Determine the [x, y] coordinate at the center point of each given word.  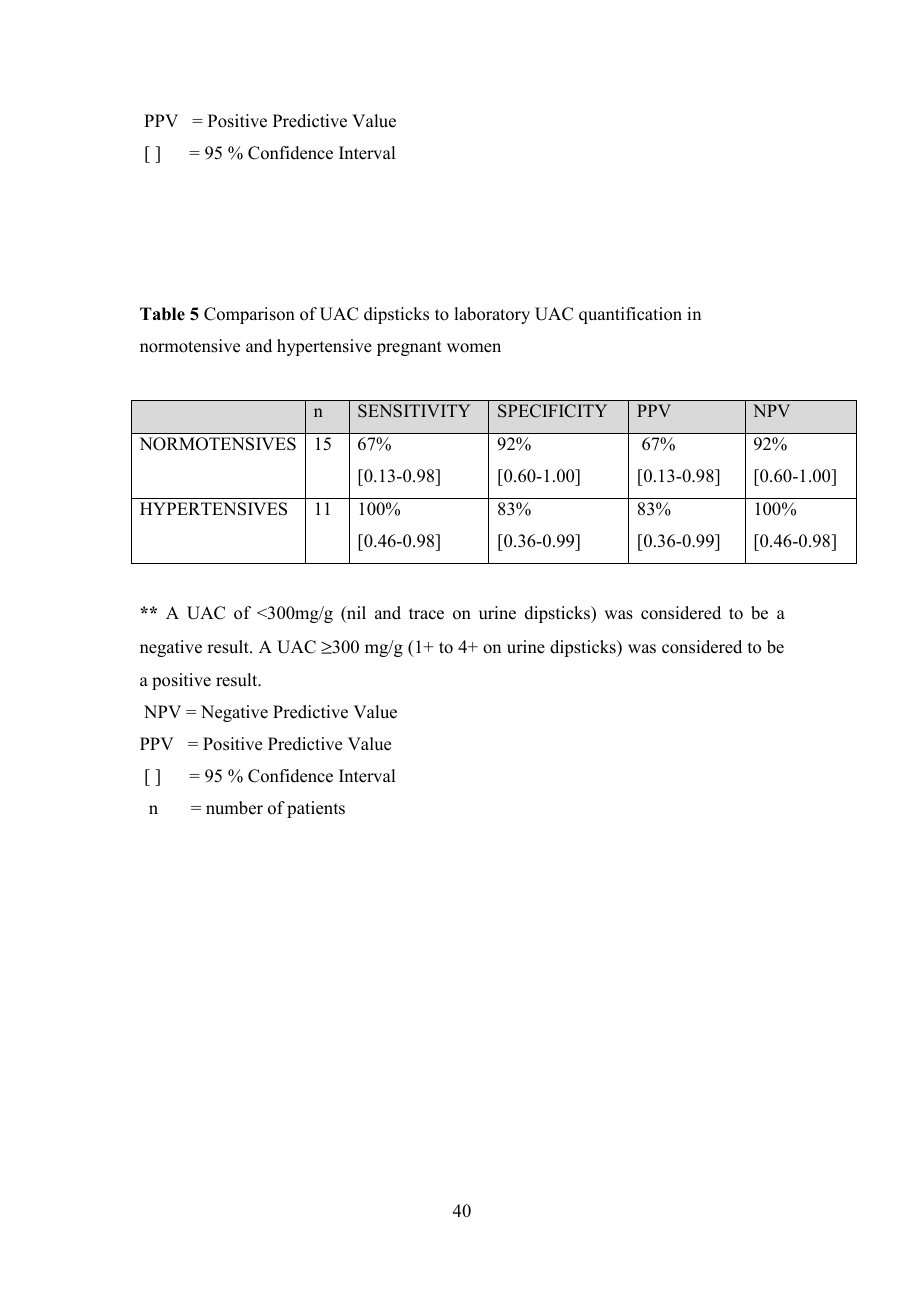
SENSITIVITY [414, 411]
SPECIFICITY [552, 411]
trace [426, 614]
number [234, 808]
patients [316, 809]
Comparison [249, 315]
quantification [630, 315]
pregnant [409, 348]
